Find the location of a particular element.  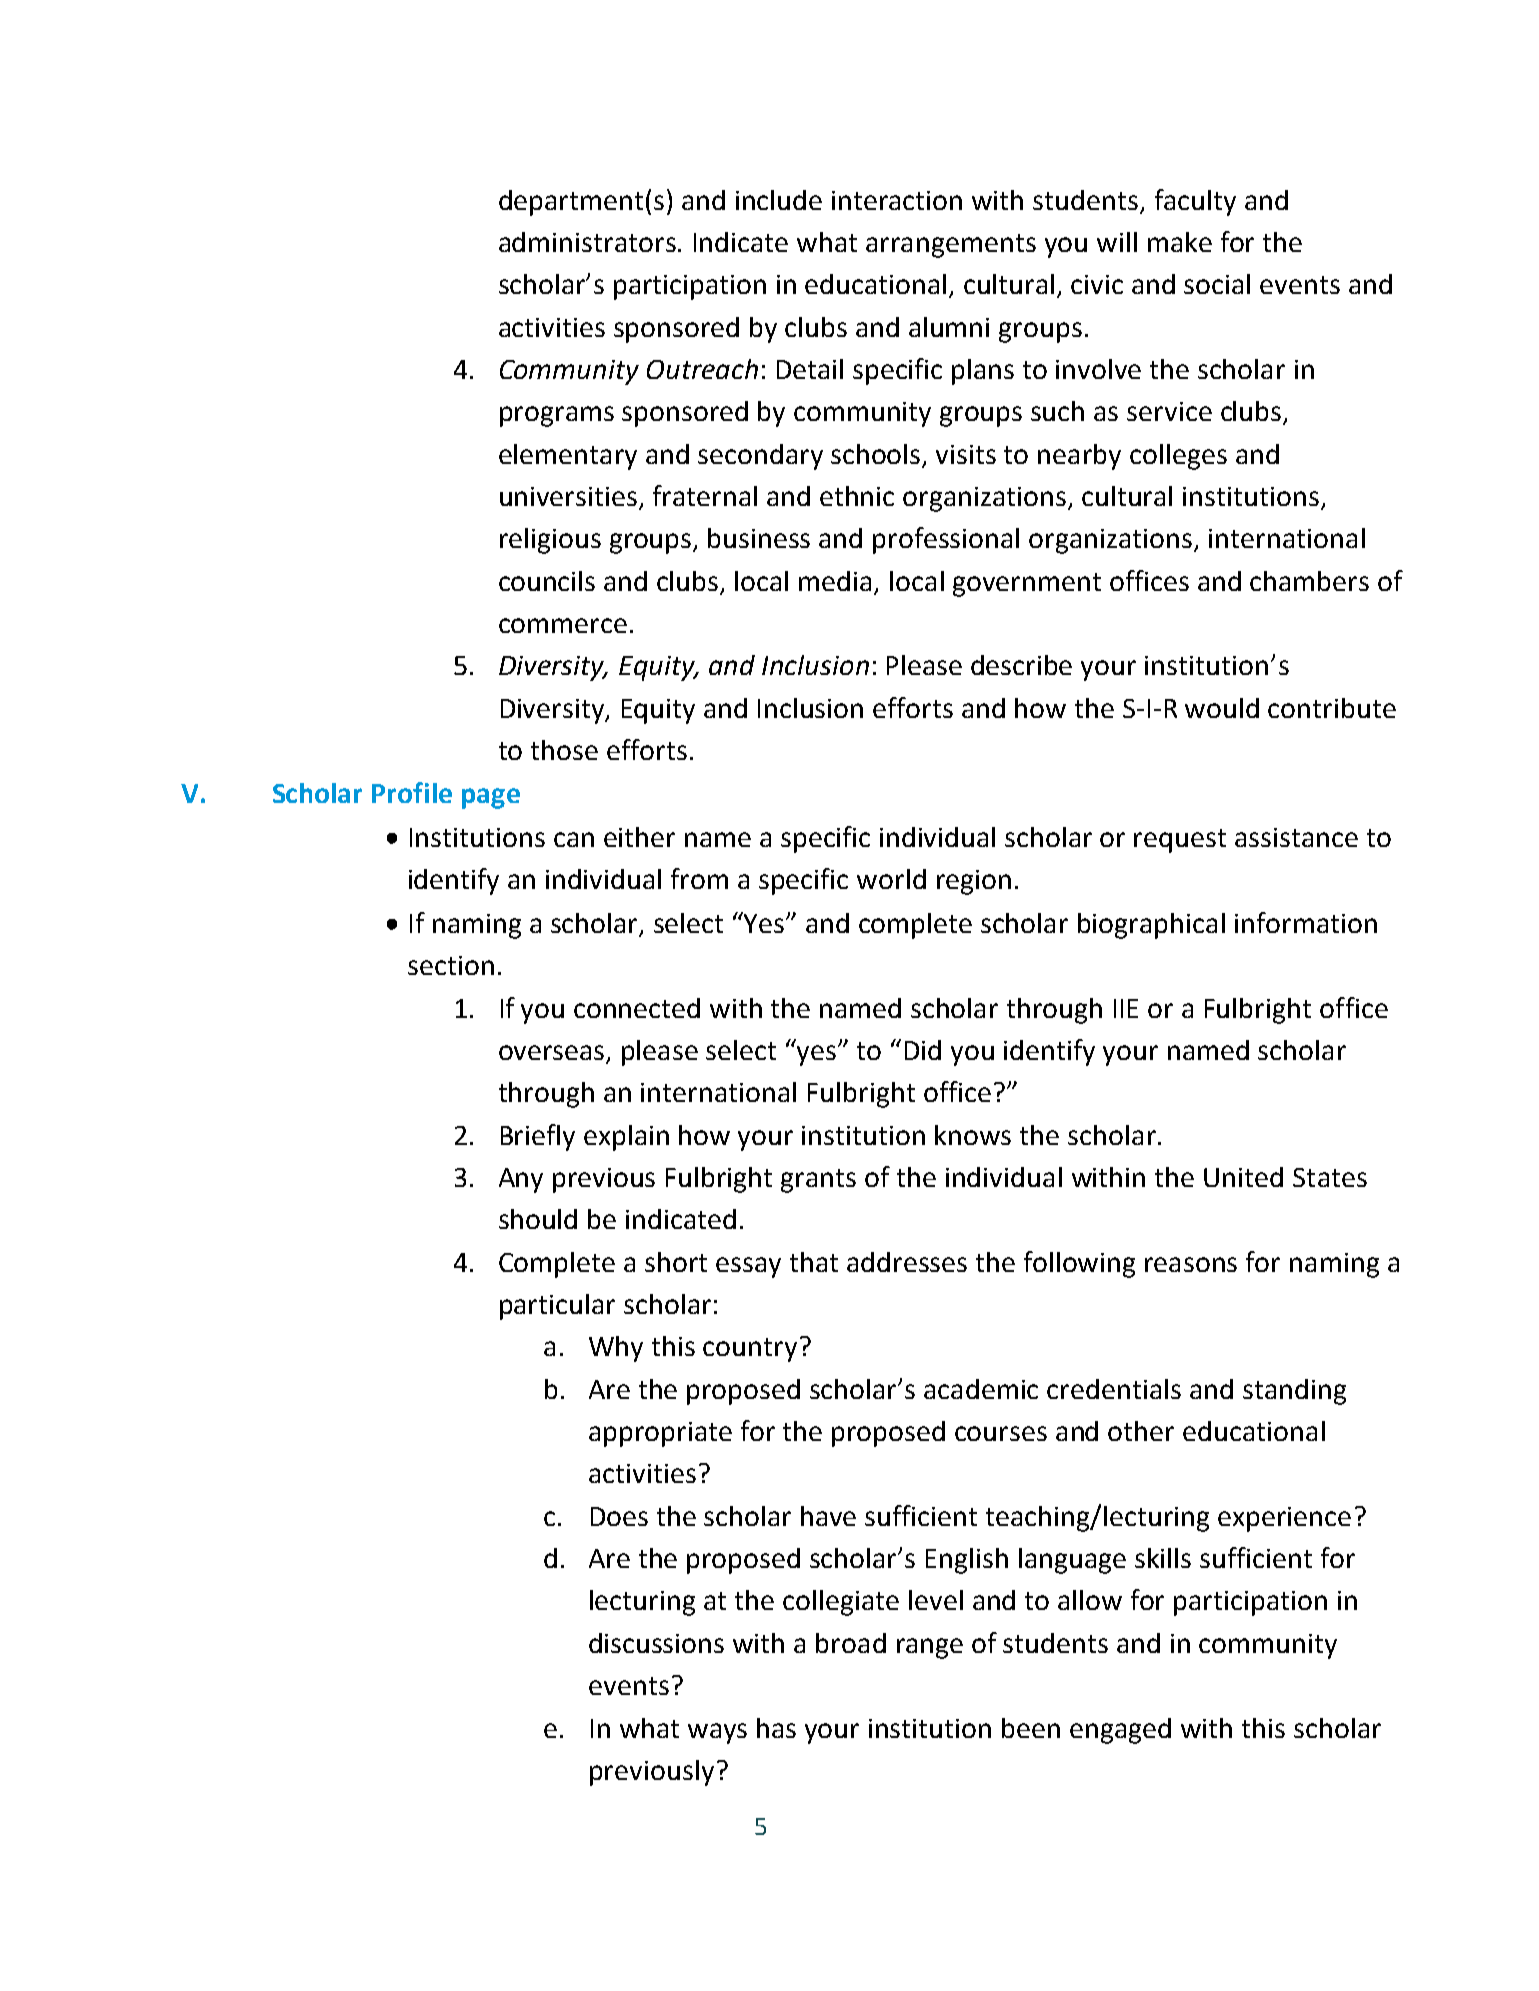

discussions is located at coordinates (656, 1643).
